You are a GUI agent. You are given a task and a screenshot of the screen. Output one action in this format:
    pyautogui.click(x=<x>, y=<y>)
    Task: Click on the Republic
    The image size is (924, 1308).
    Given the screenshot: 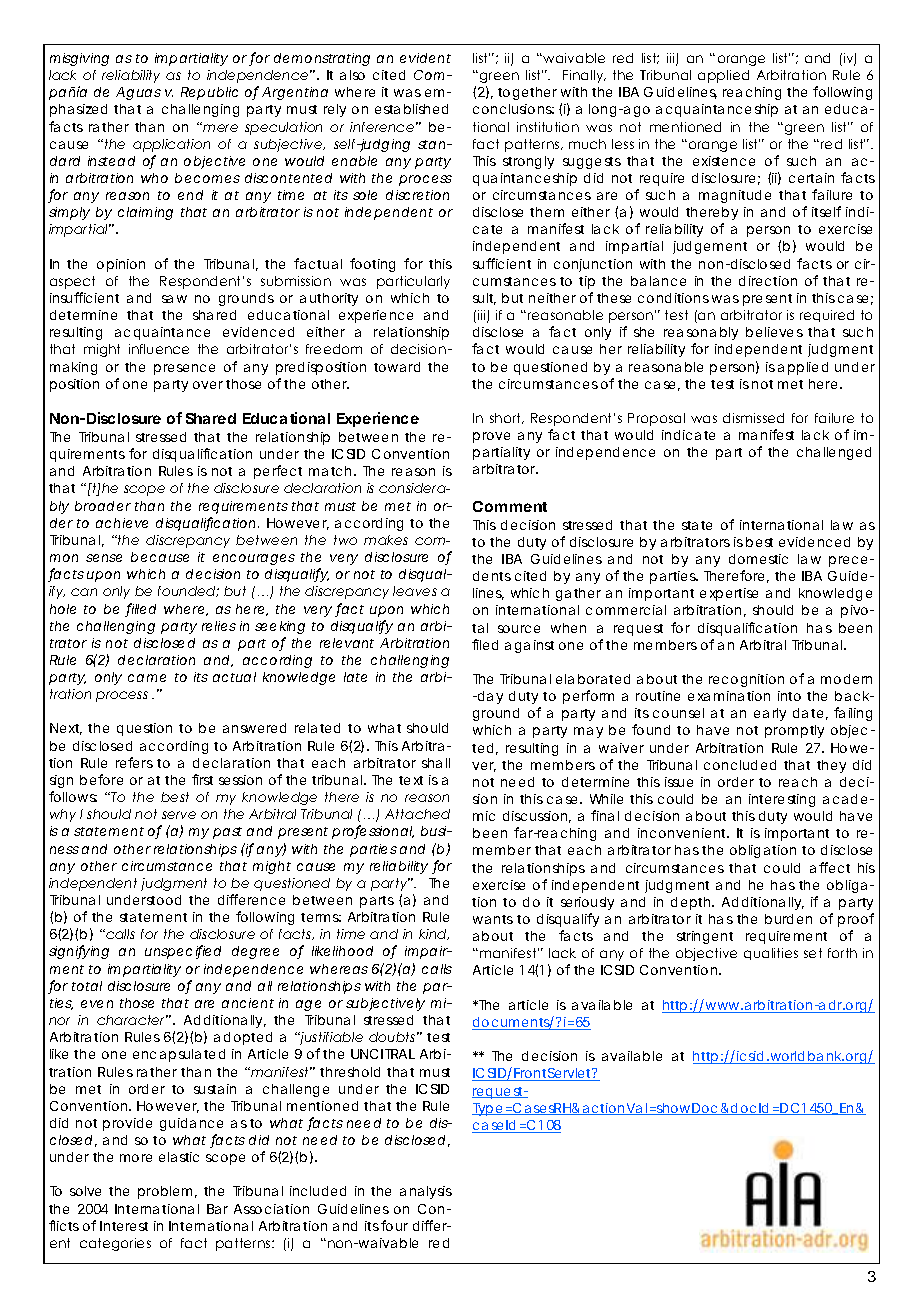 What is the action you would take?
    pyautogui.click(x=209, y=93)
